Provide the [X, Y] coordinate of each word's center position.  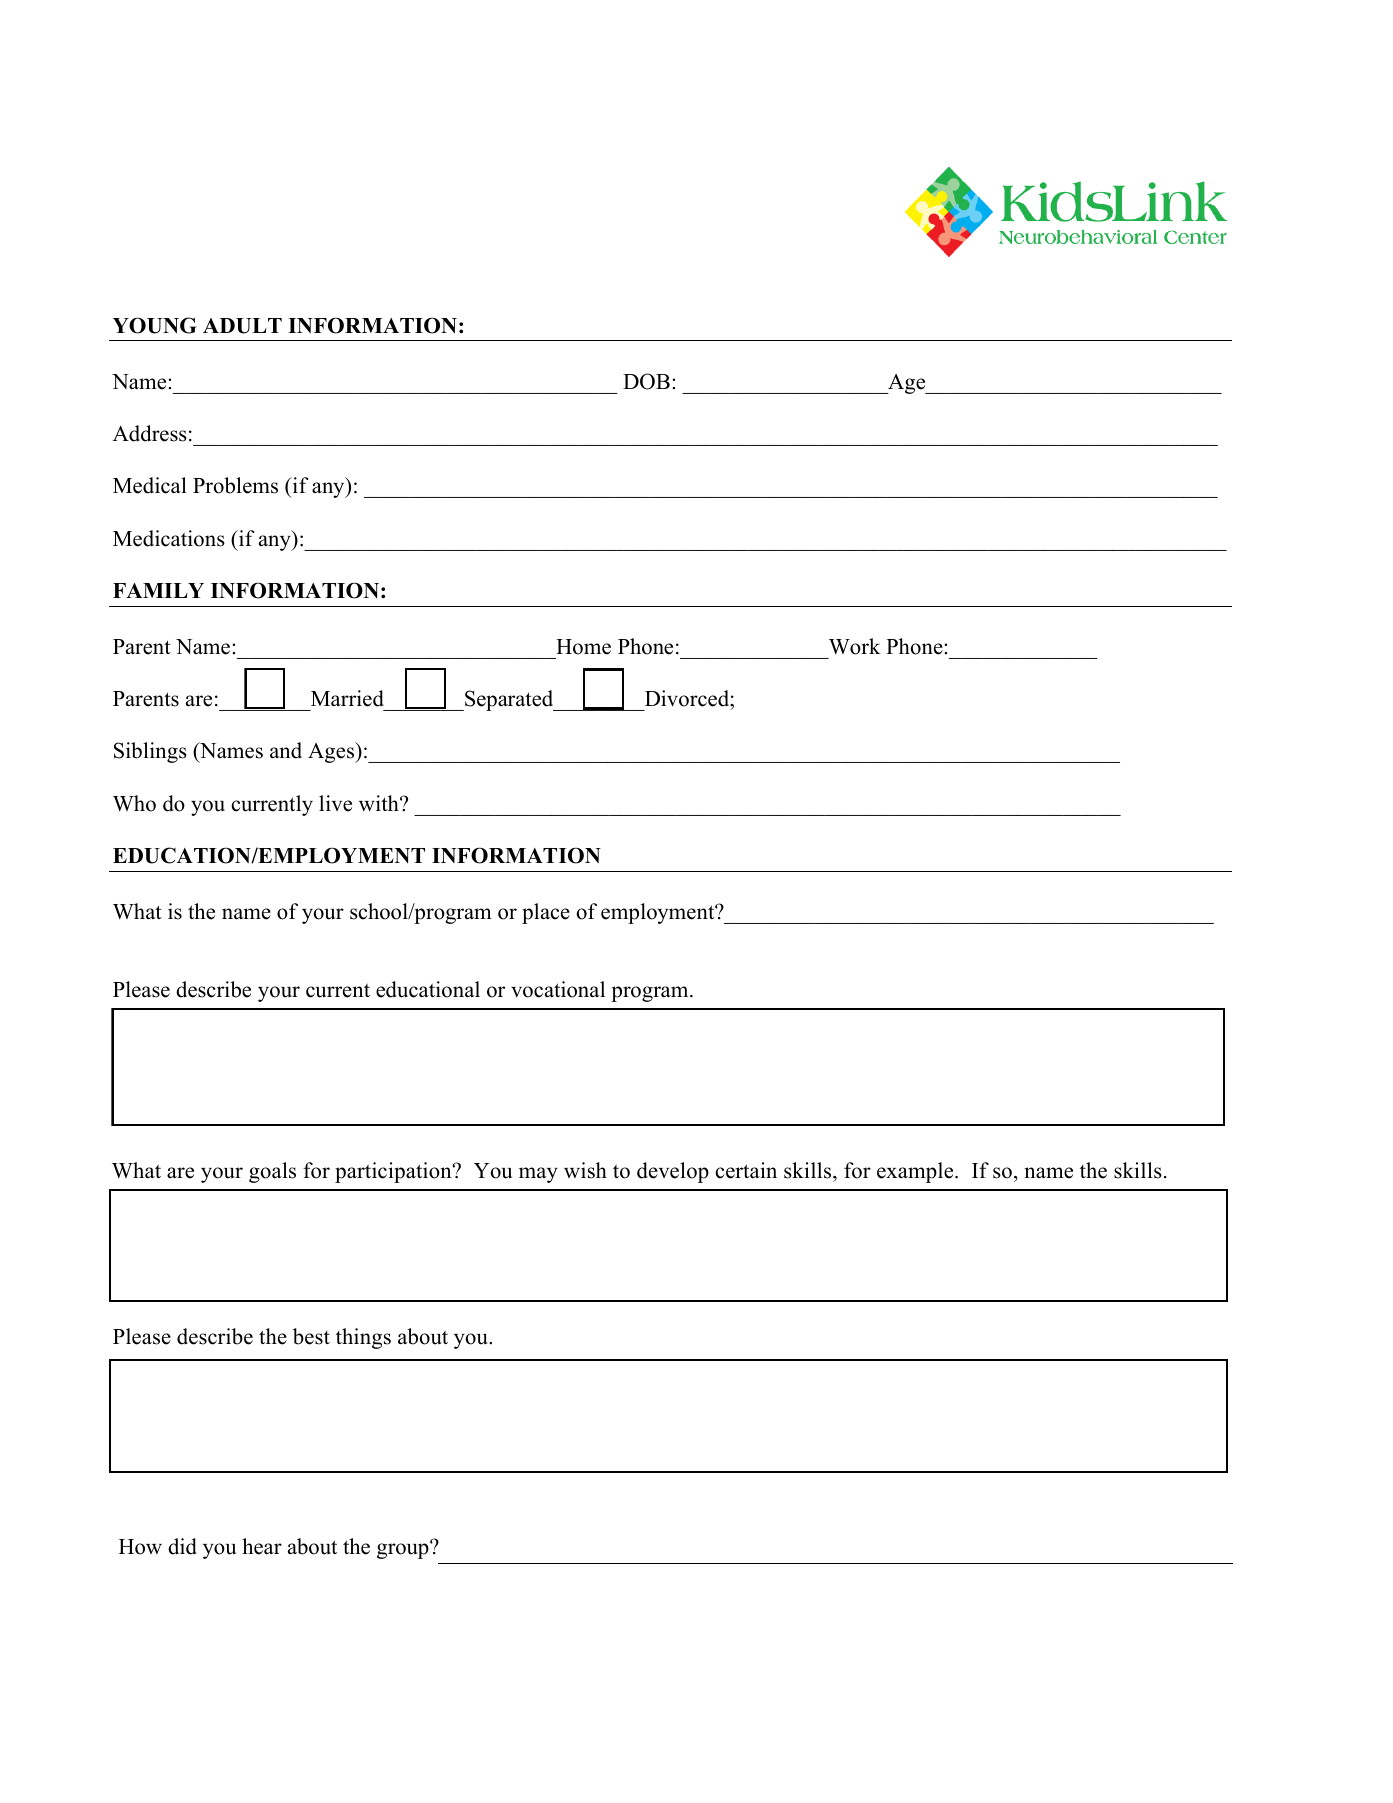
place [546, 913]
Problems [235, 485]
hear [262, 1546]
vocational [558, 989]
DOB [646, 381]
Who [134, 803]
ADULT [242, 326]
